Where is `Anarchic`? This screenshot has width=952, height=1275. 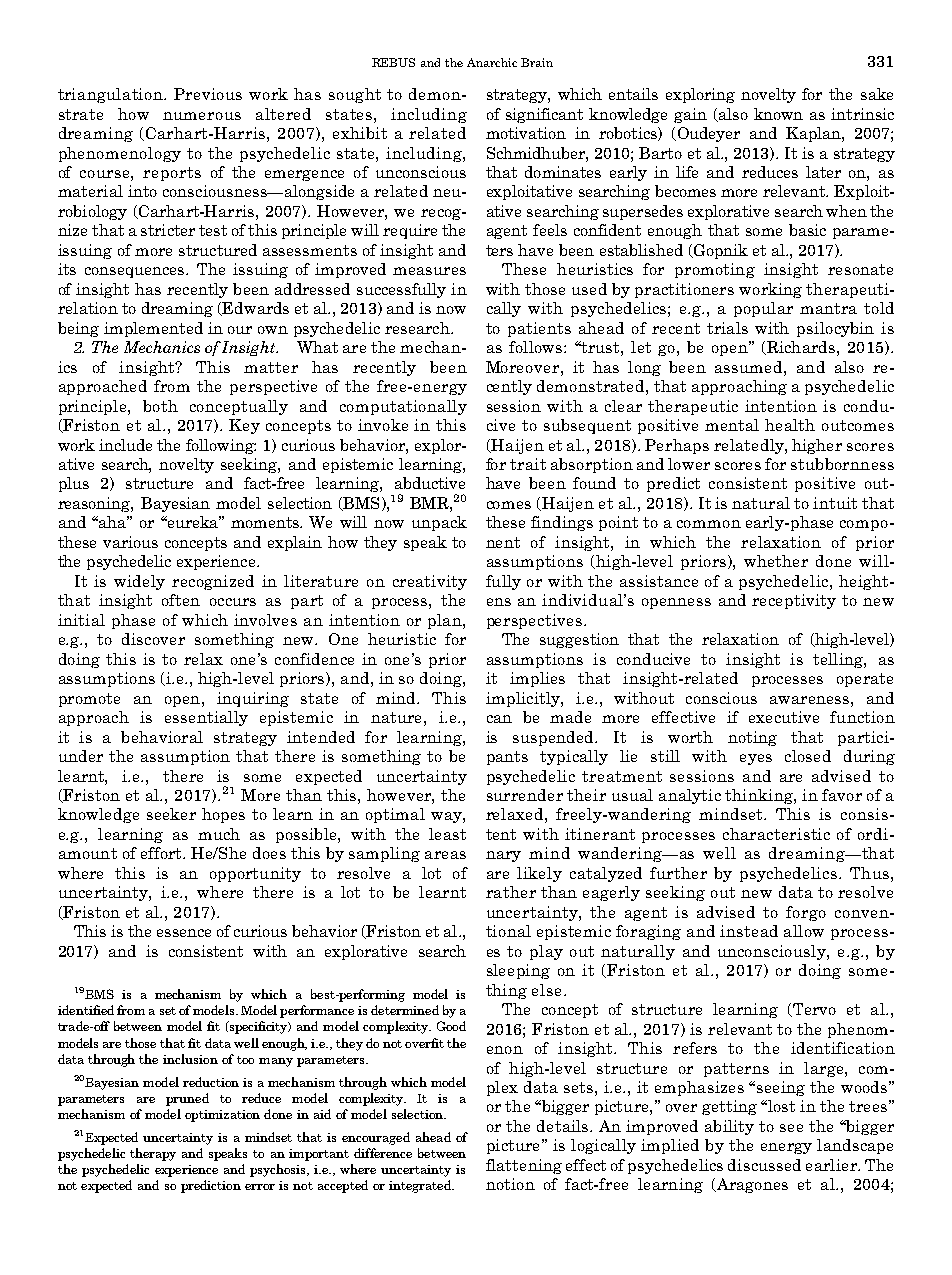 Anarchic is located at coordinates (492, 62).
